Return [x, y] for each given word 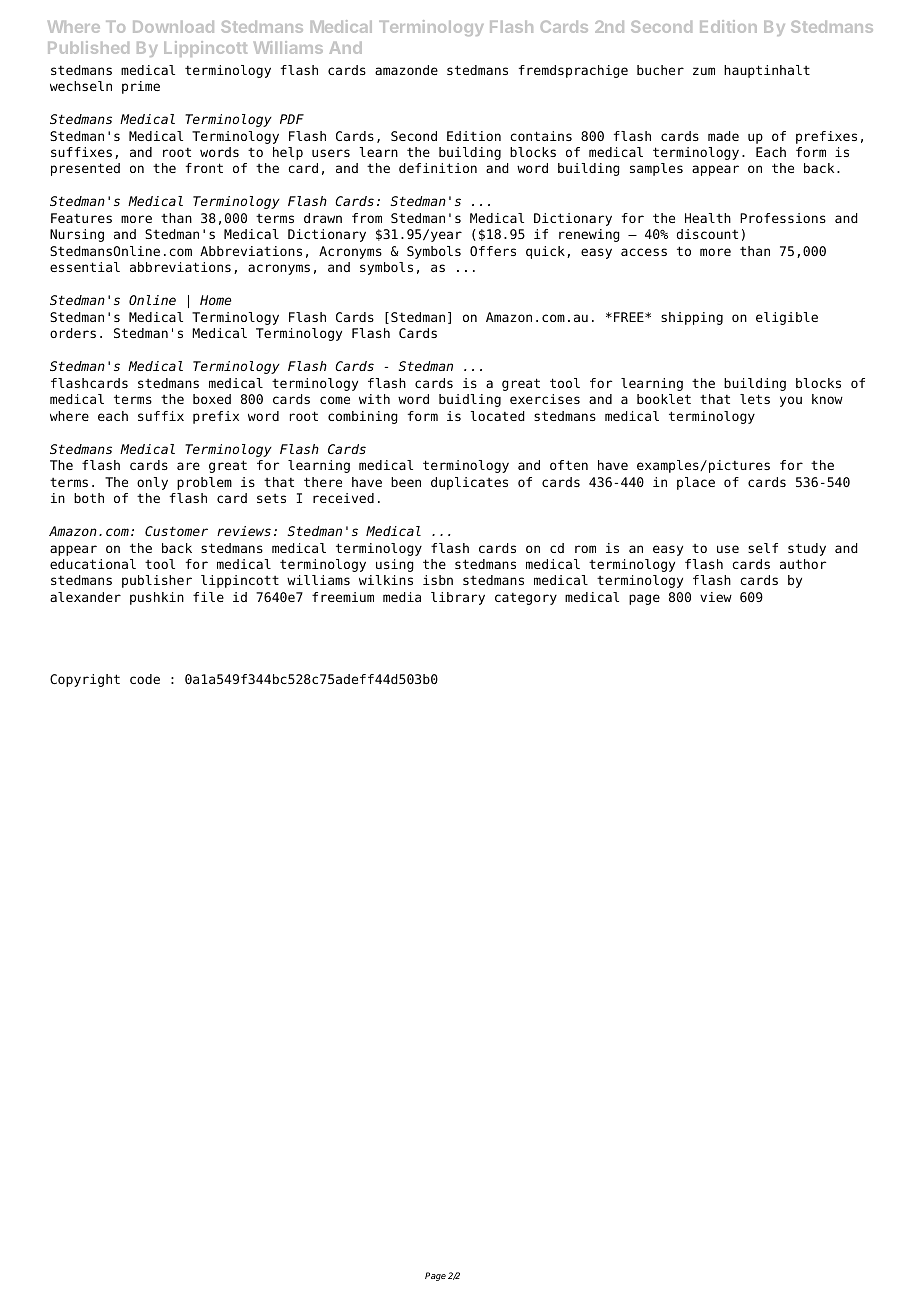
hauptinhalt [767, 71]
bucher [660, 70]
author [803, 564]
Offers [493, 251]
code [145, 679]
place [696, 483]
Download [173, 27]
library [458, 598]
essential [85, 267]
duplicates [469, 483]
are [188, 466]
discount [707, 234]
